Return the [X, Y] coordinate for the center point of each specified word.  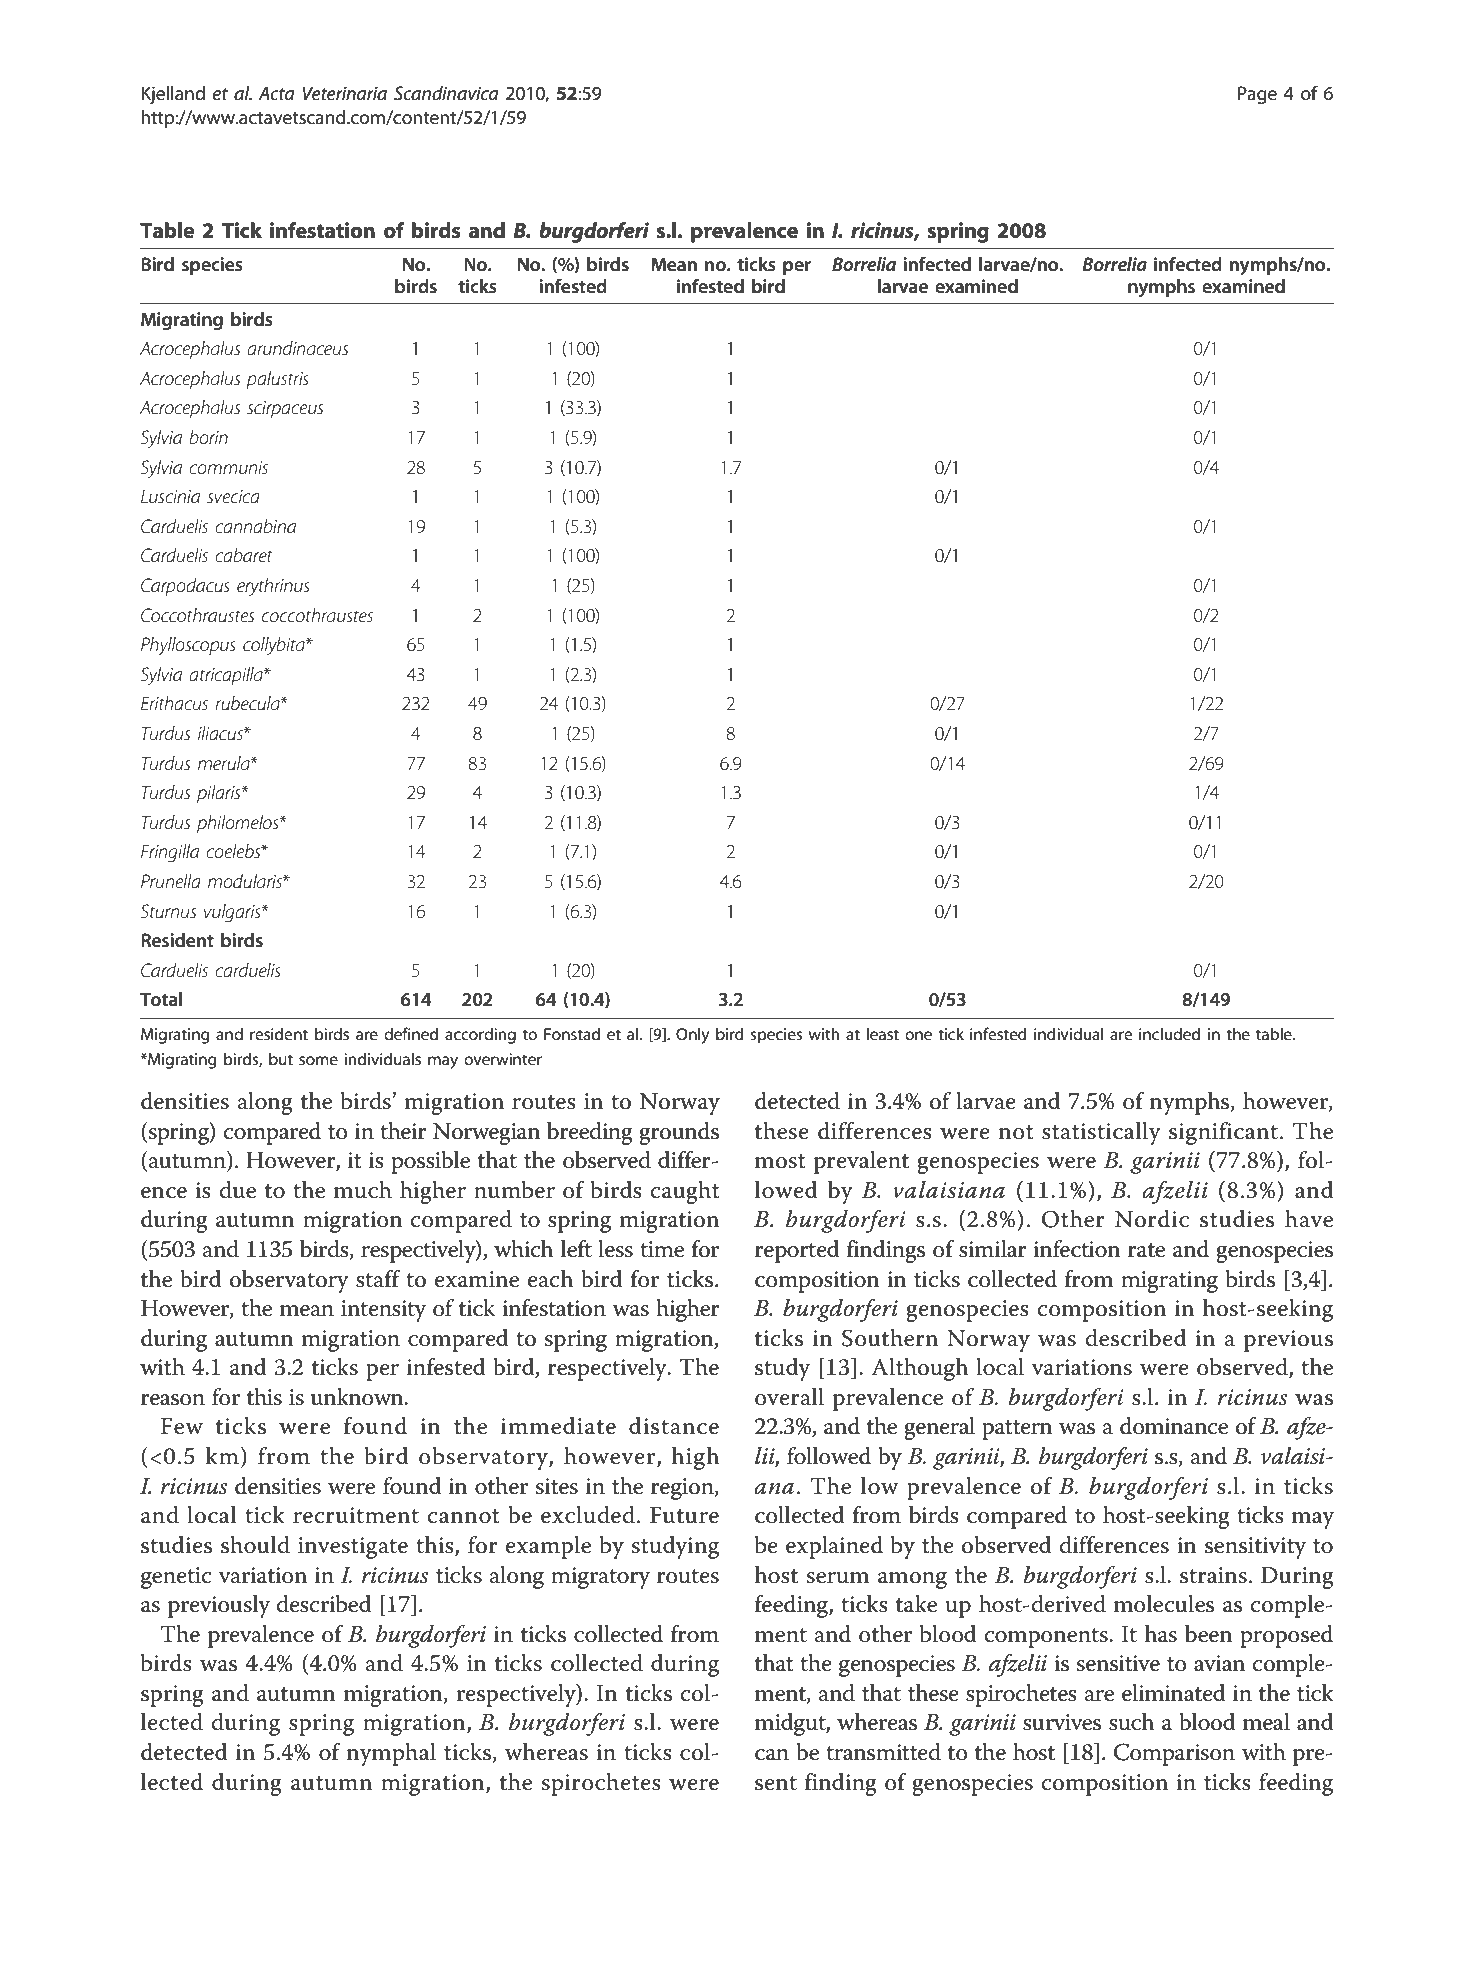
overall [789, 1397]
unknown [358, 1397]
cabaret [244, 555]
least [883, 1033]
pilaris [220, 794]
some [318, 1060]
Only [692, 1035]
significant [1223, 1133]
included [1169, 1033]
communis [228, 468]
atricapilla [227, 676]
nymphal [391, 1754]
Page [1257, 95]
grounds [679, 1133]
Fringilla [170, 853]
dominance [1174, 1426]
